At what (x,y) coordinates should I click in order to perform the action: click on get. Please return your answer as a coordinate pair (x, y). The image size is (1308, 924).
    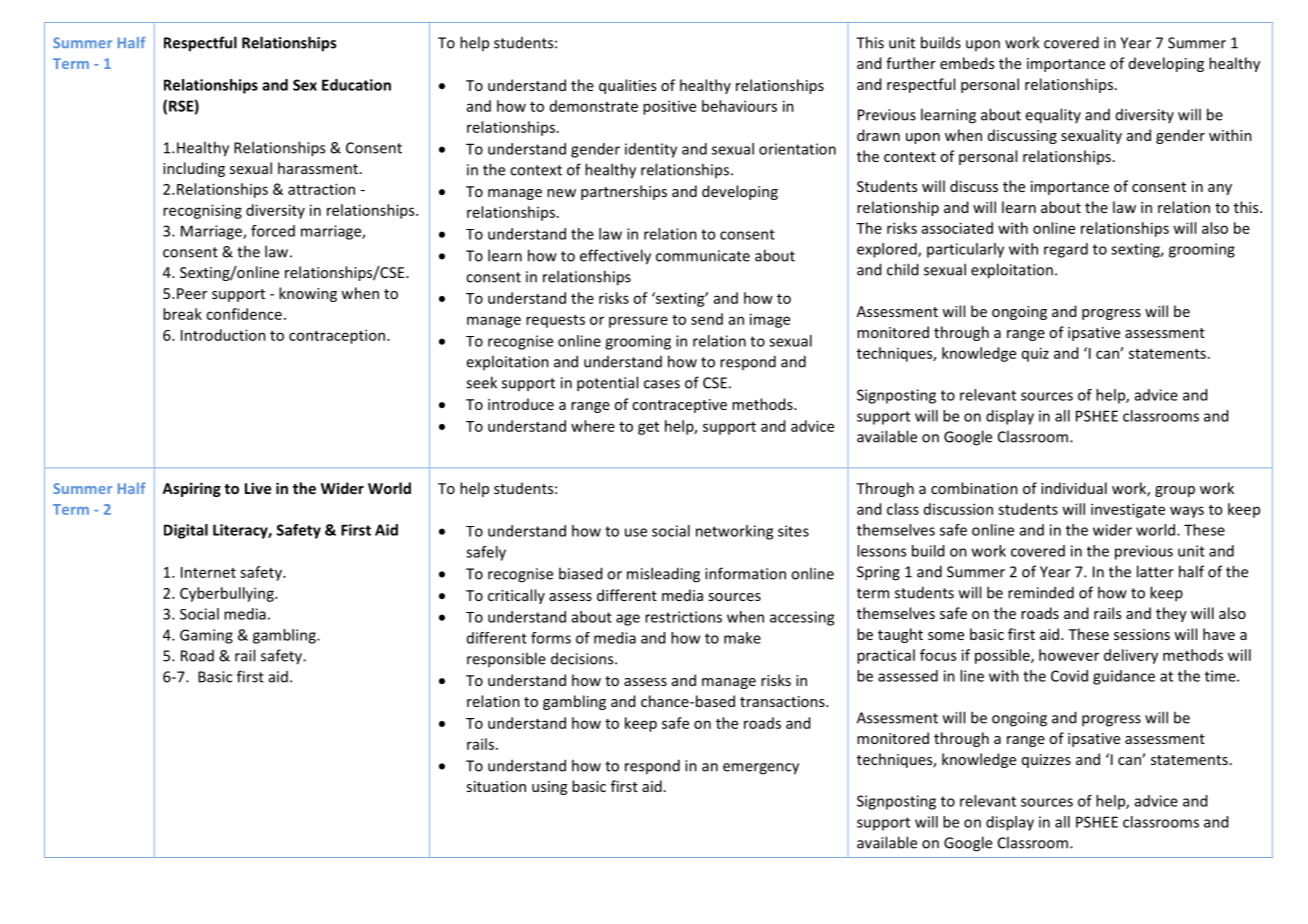
    Looking at the image, I should click on (648, 428).
